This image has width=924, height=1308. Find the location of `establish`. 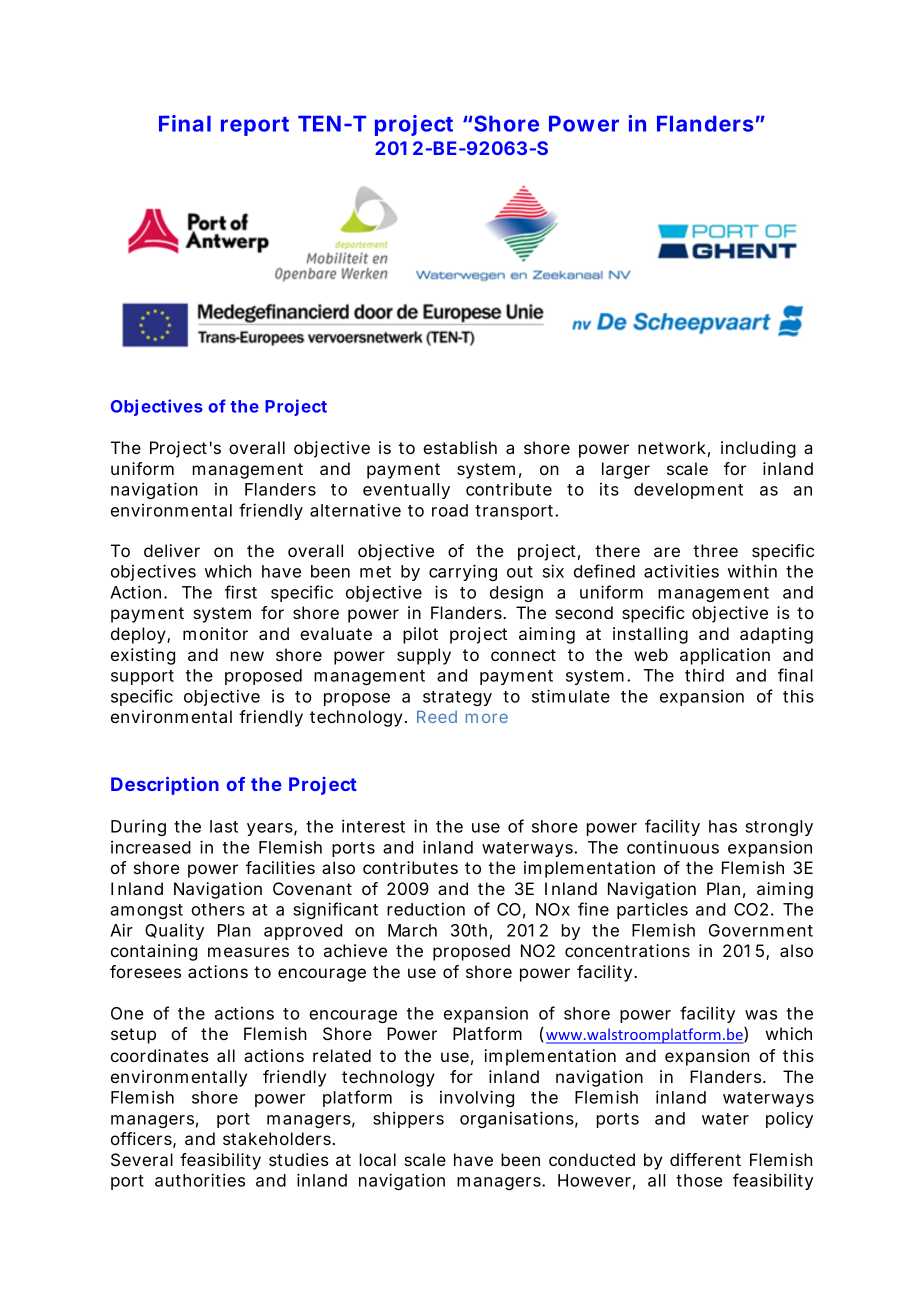

establish is located at coordinates (460, 447).
